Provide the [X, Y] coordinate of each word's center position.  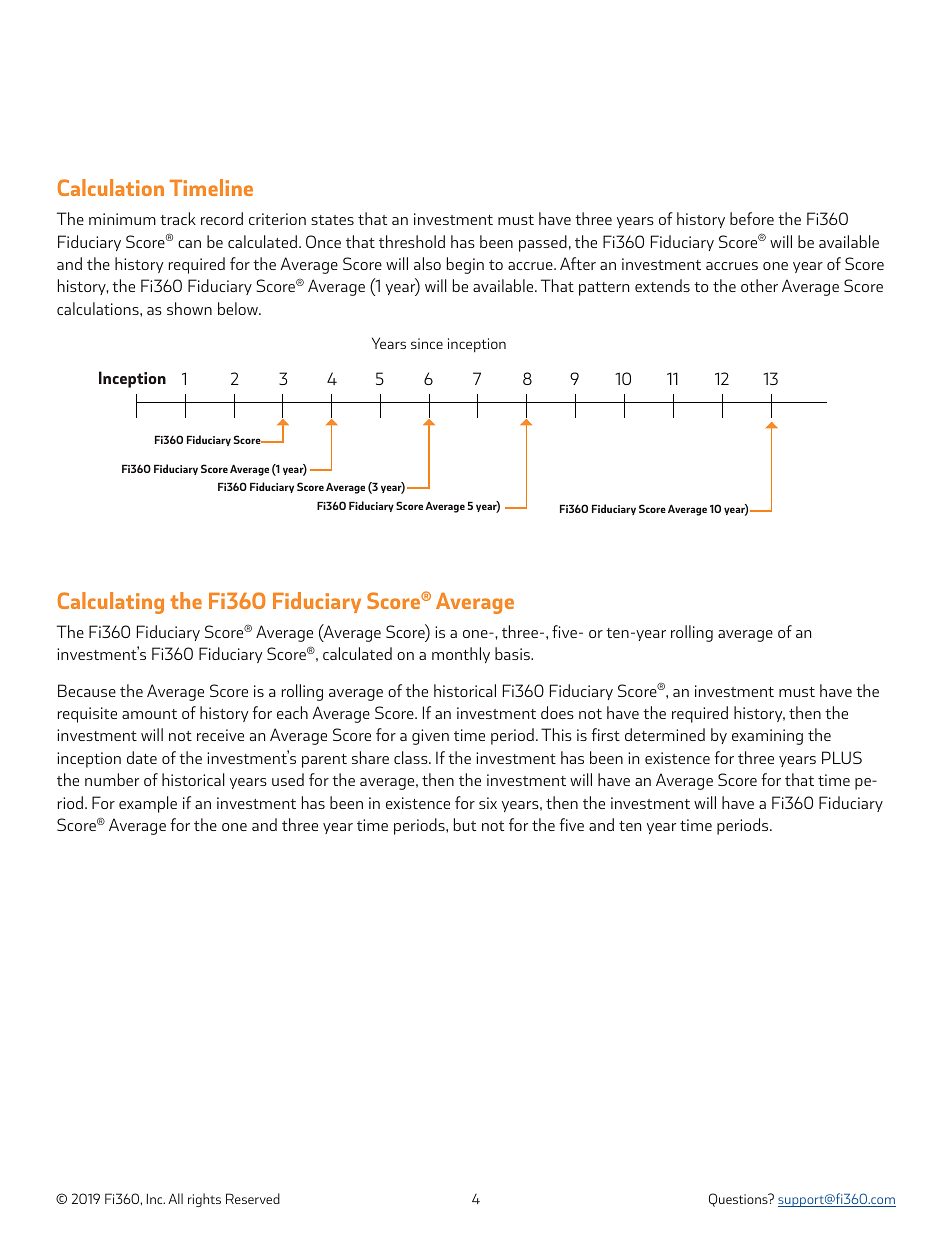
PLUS [842, 757]
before [752, 218]
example [148, 804]
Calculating [111, 603]
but [465, 824]
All [175, 1198]
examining [767, 737]
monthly [461, 655]
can [189, 244]
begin [465, 265]
